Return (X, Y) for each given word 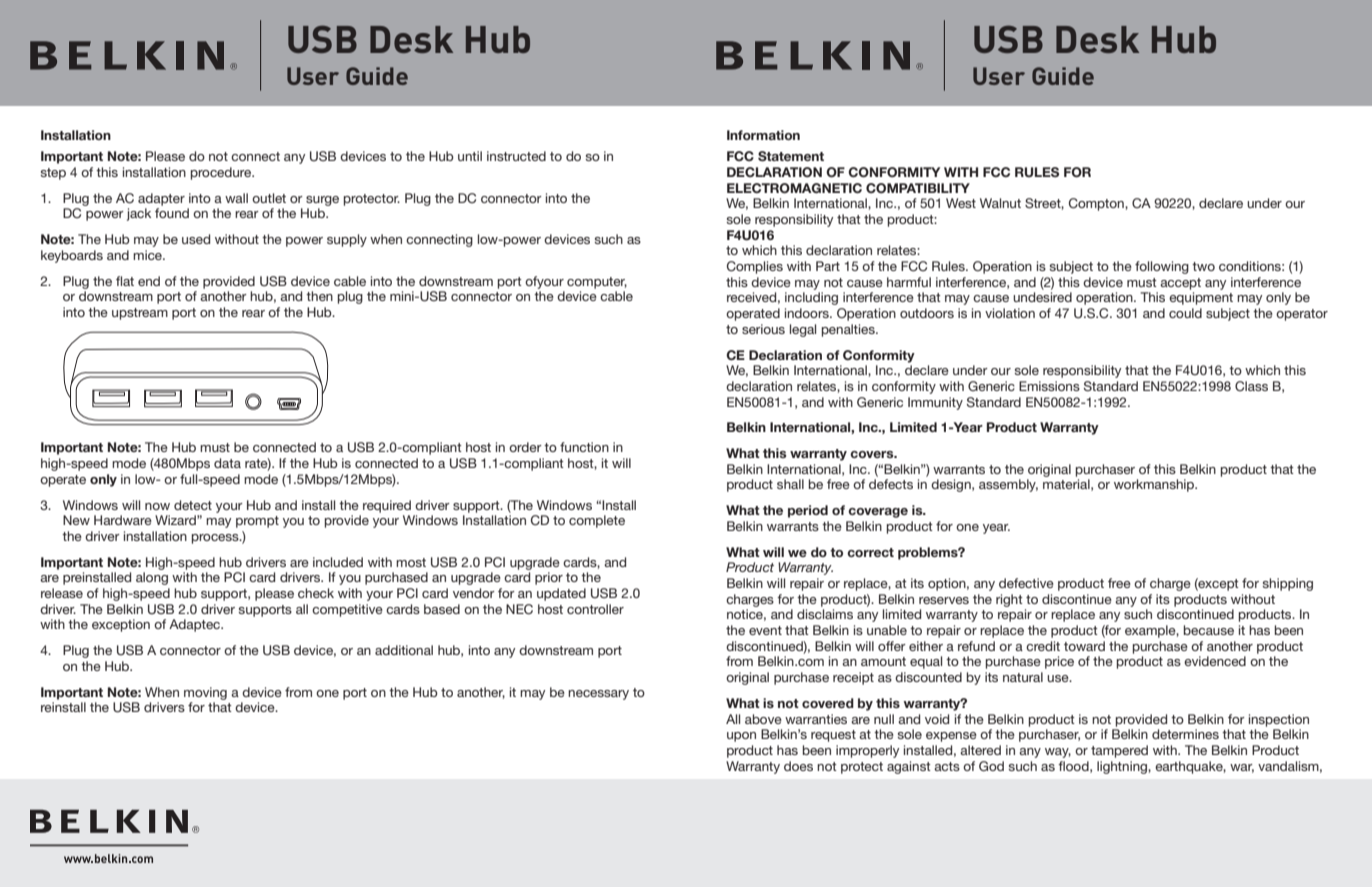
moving (205, 693)
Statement (791, 156)
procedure (222, 173)
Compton (1097, 204)
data (227, 463)
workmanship (1155, 485)
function (584, 447)
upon (741, 737)
